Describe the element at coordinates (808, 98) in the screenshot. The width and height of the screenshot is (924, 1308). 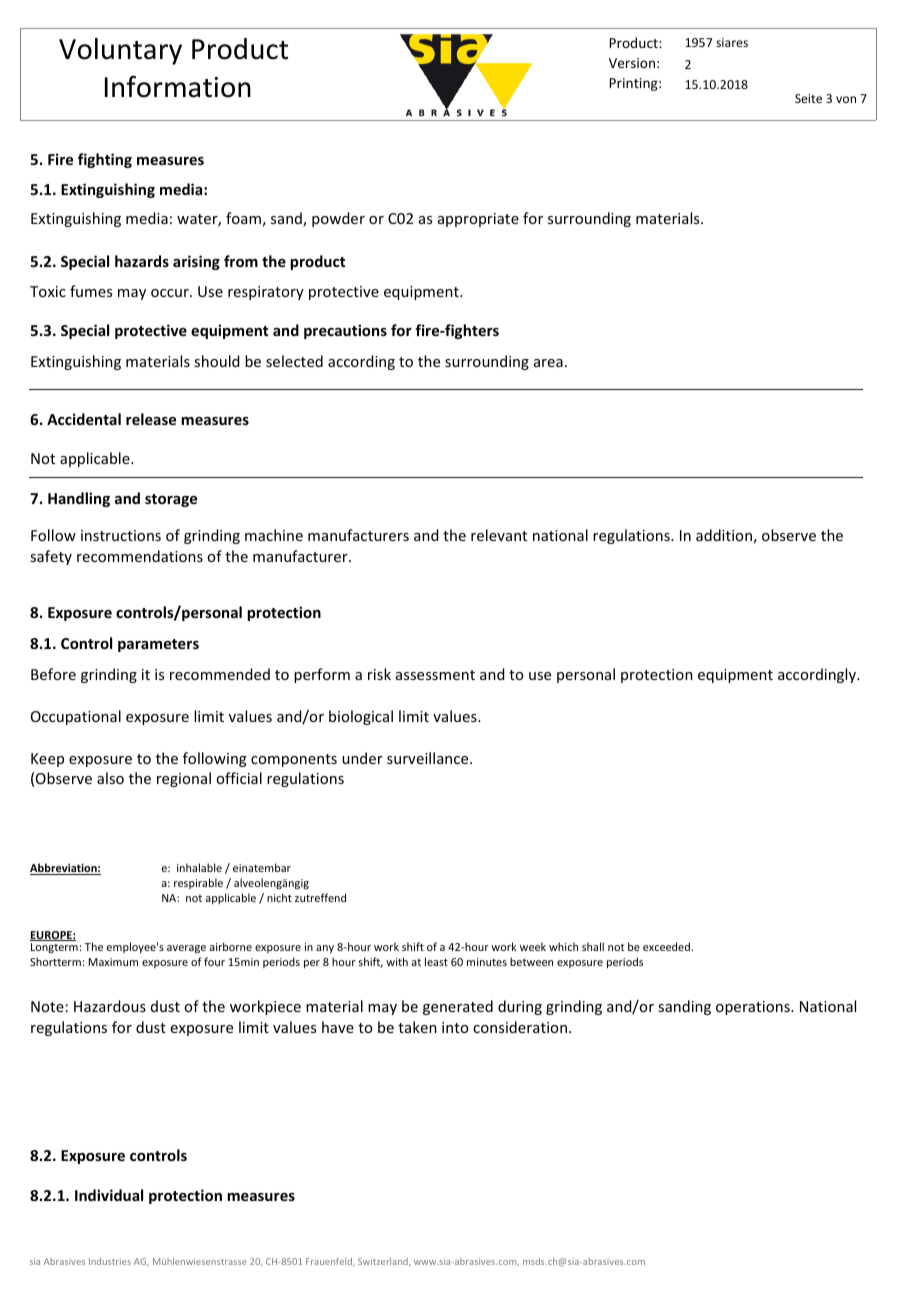
I see `Seite` at that location.
